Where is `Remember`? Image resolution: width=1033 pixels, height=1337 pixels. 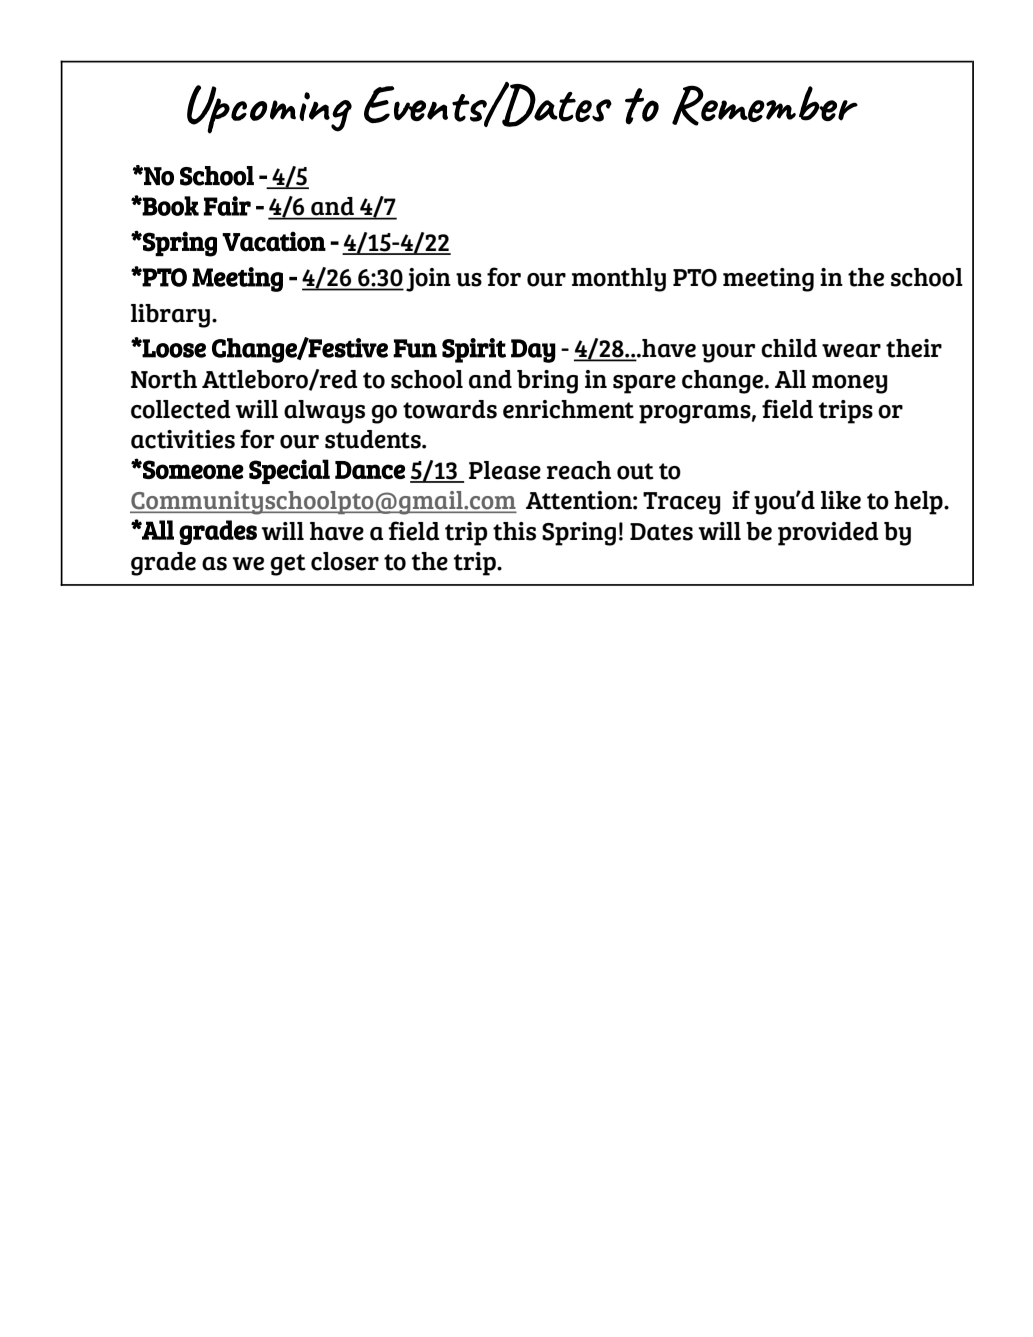
Remember is located at coordinates (765, 105).
